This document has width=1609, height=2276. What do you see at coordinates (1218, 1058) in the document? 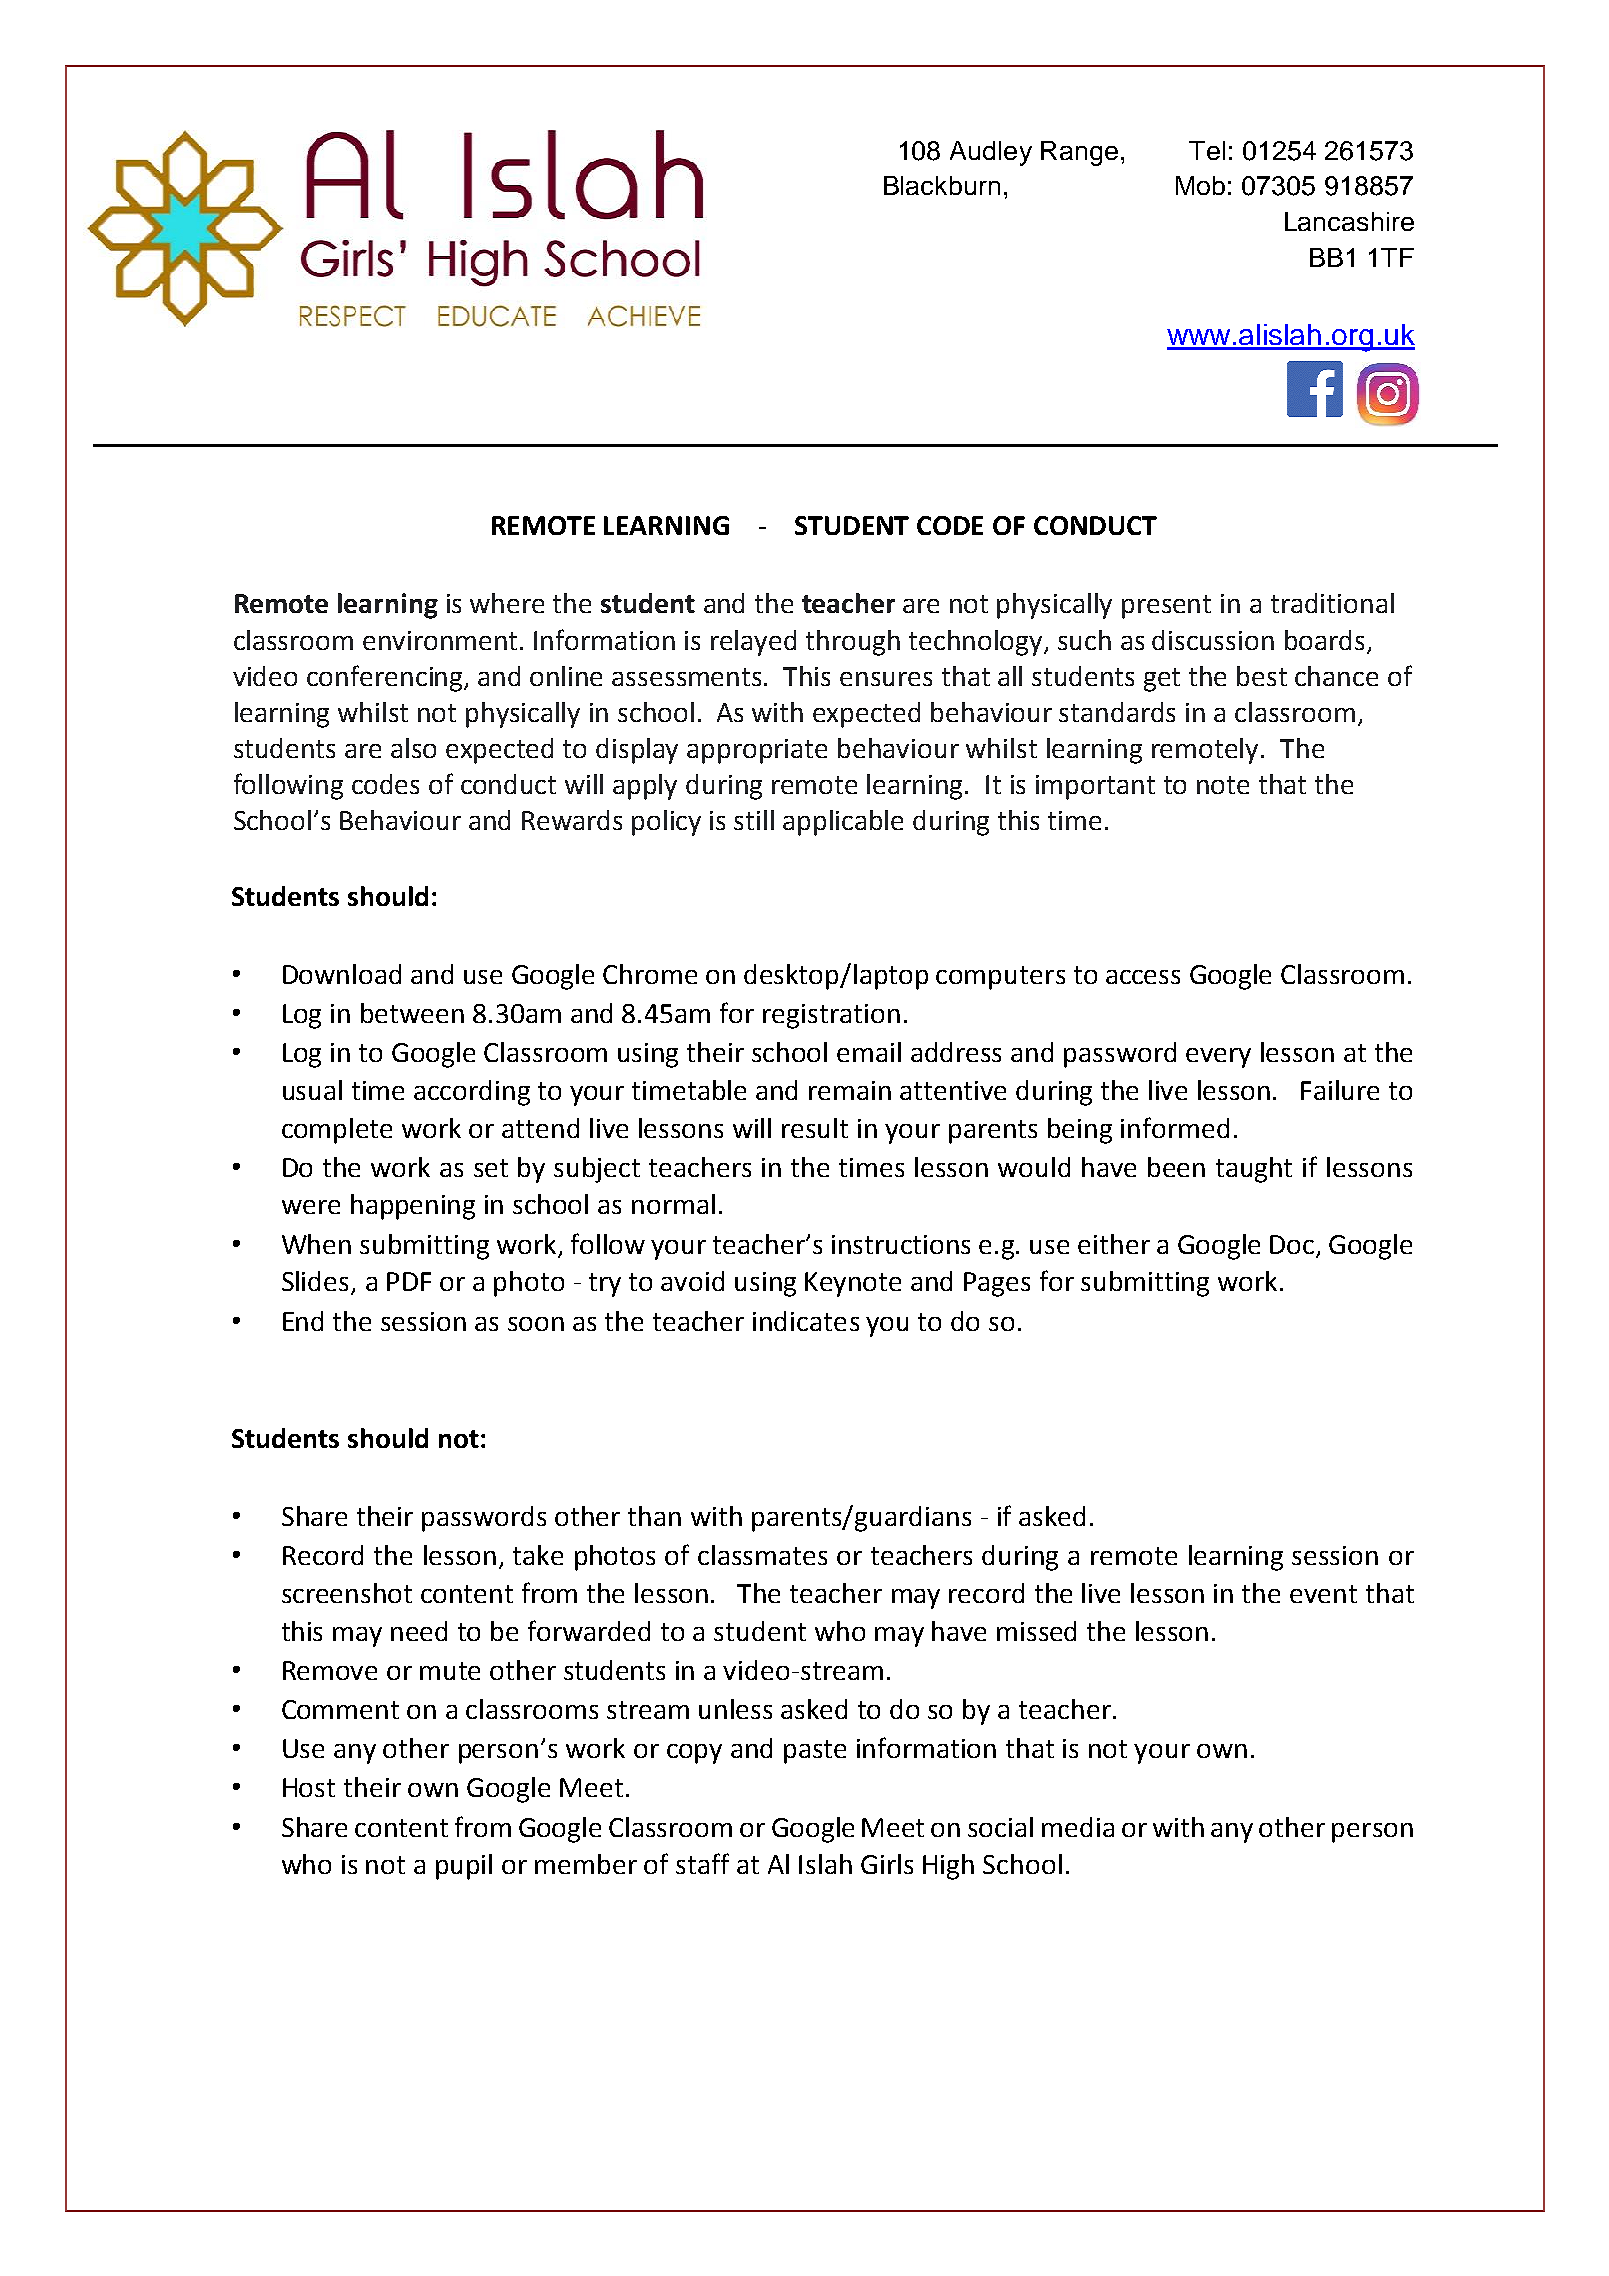
I see `every` at bounding box center [1218, 1058].
